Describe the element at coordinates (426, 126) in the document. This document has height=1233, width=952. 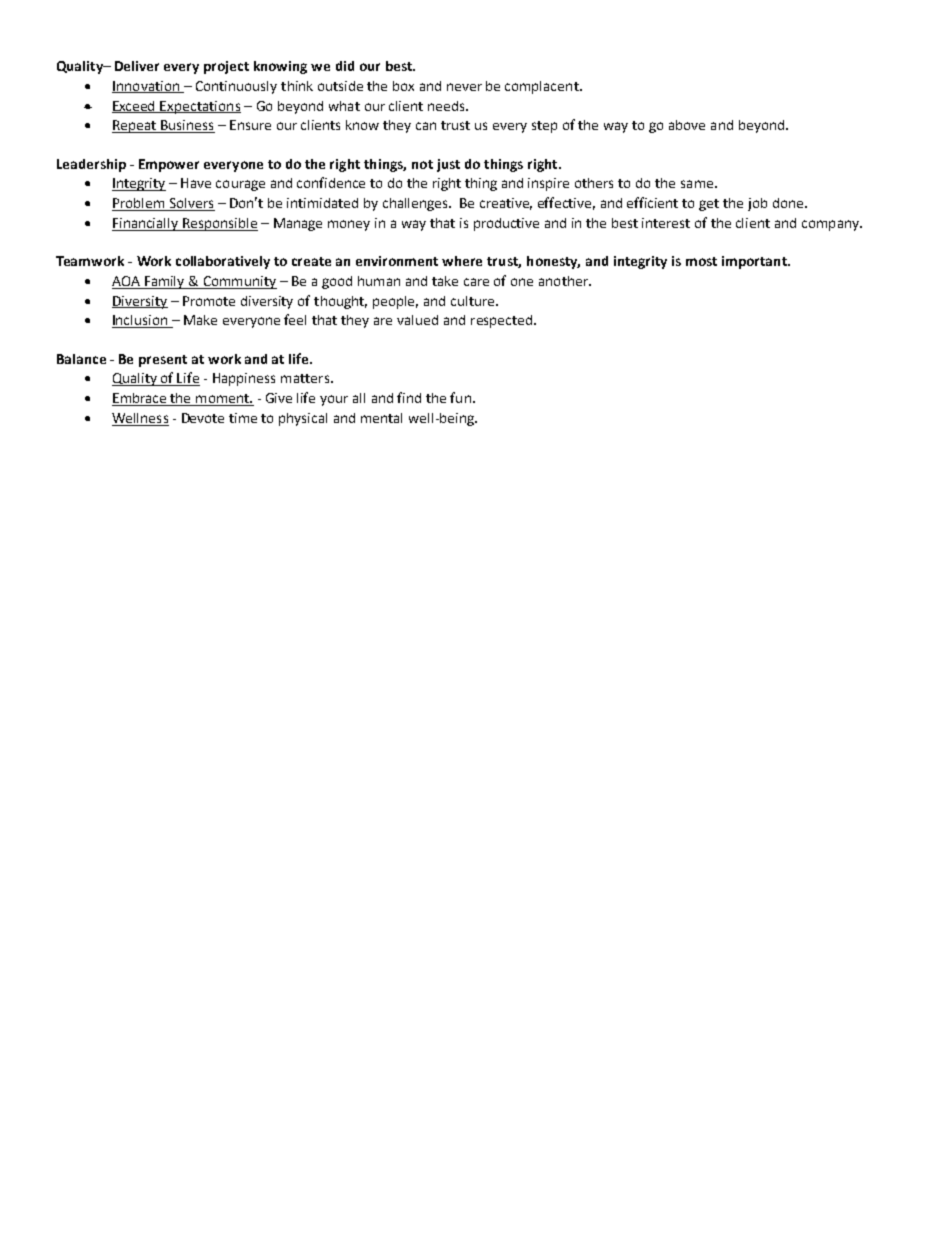
I see `can` at that location.
